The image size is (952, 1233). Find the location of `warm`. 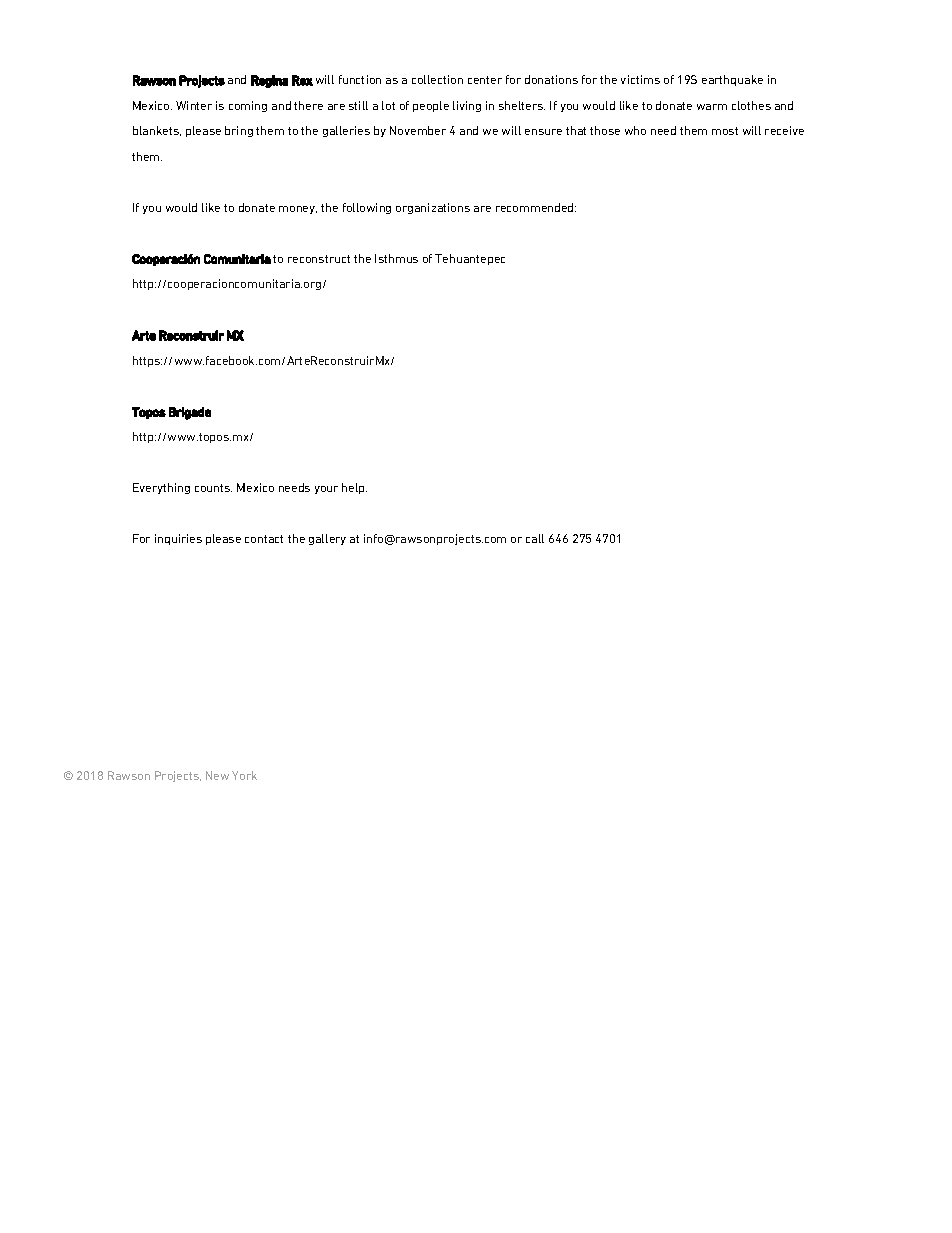

warm is located at coordinates (712, 107).
